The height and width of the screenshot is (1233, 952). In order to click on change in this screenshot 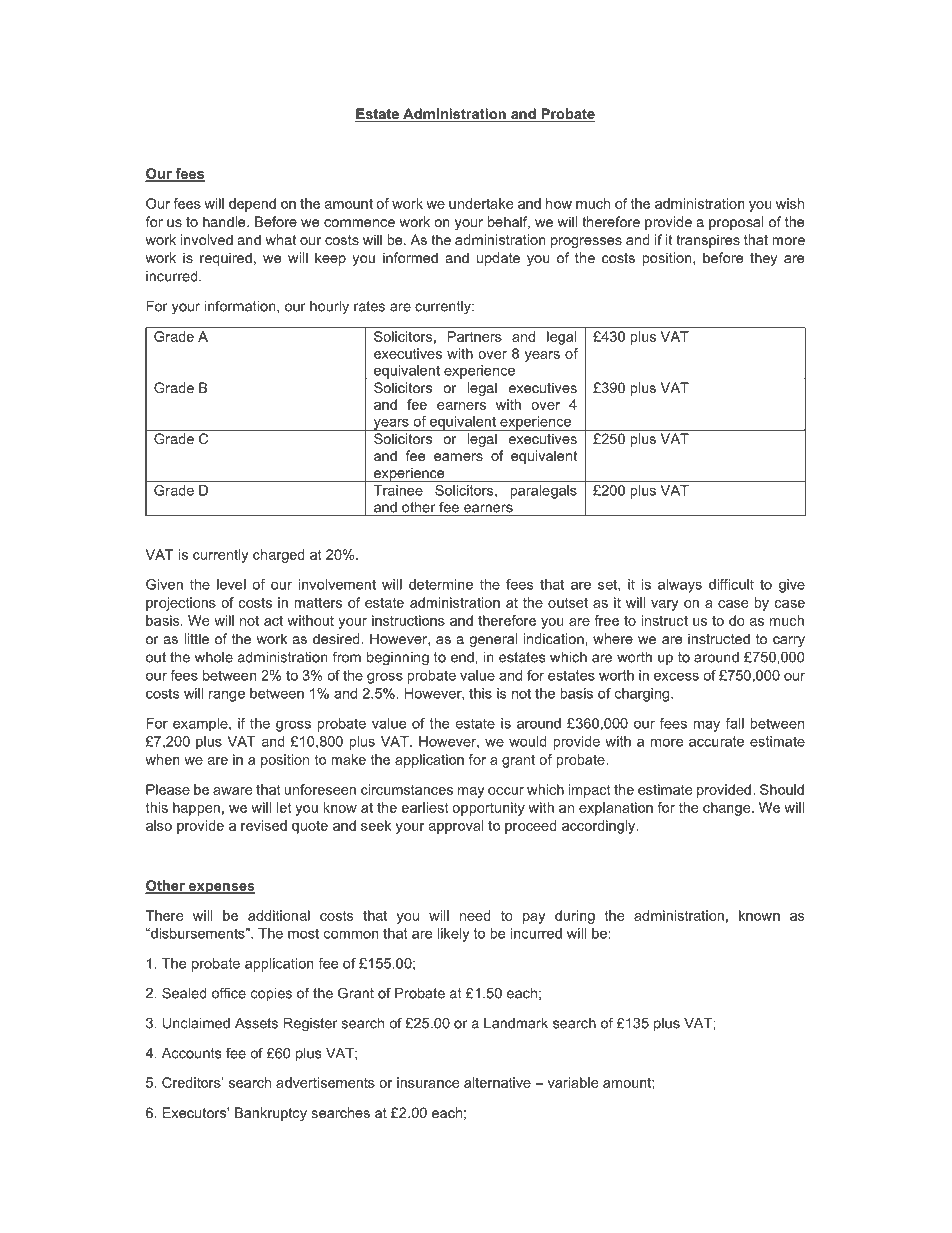, I will do `click(728, 809)`.
